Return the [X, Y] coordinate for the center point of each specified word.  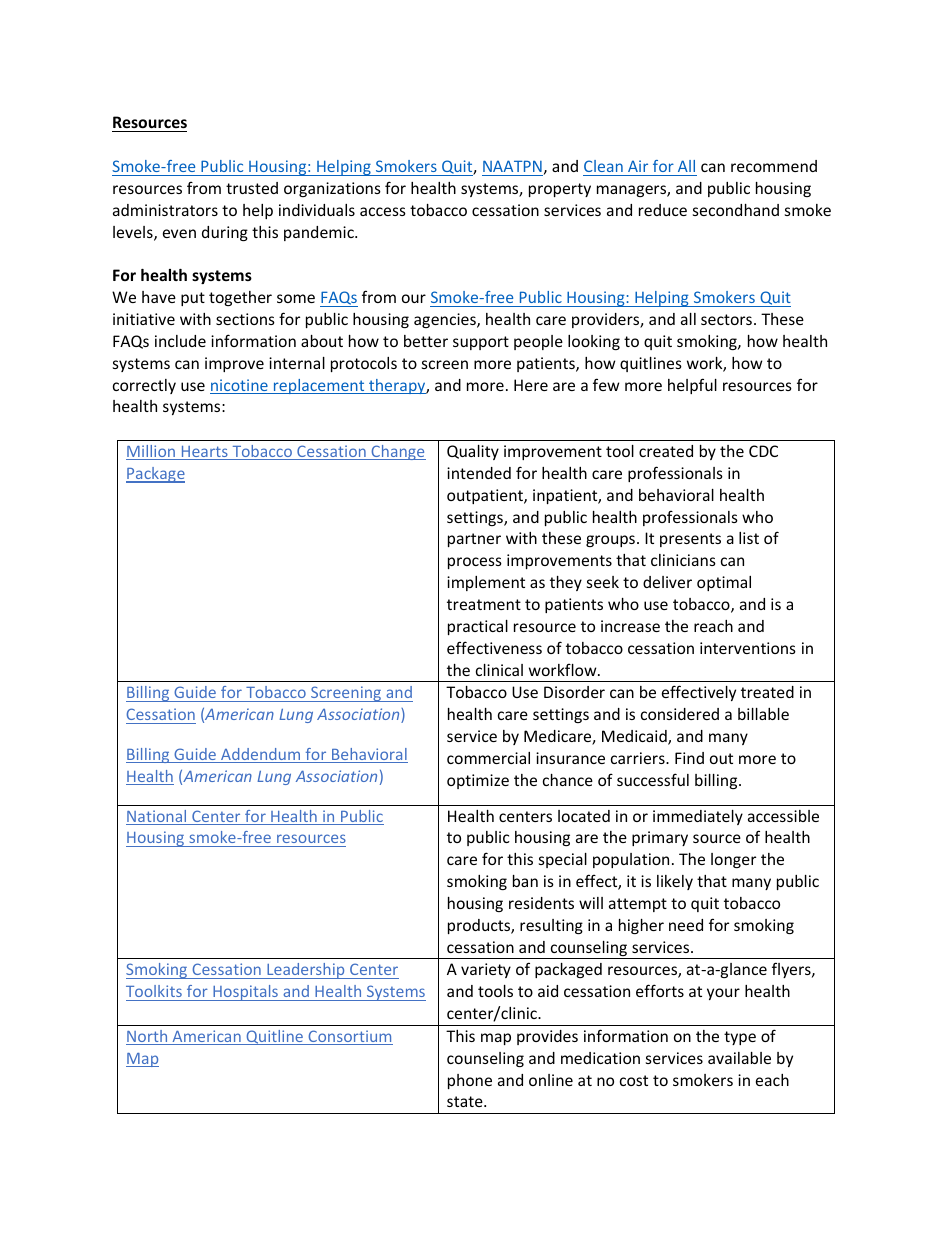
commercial [488, 758]
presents [690, 540]
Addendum [261, 755]
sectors [726, 319]
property [560, 190]
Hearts [204, 453]
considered [680, 714]
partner [474, 540]
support [481, 343]
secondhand [736, 210]
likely [675, 882]
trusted [252, 188]
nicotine [240, 386]
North [148, 1037]
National [157, 817]
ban [525, 881]
